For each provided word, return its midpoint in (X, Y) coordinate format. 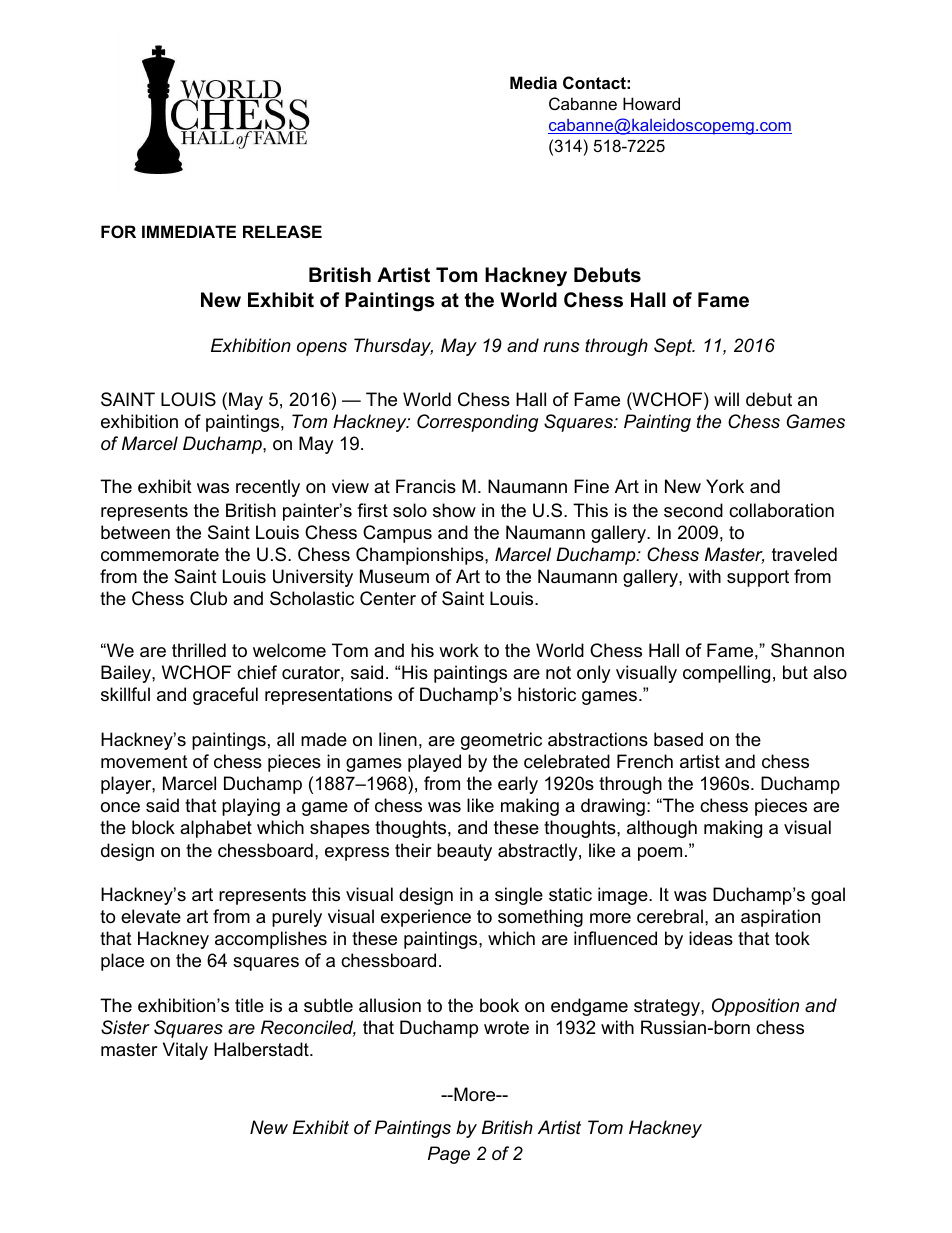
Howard (651, 103)
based (678, 739)
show (454, 510)
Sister (125, 1027)
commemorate (160, 555)
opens (322, 349)
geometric (501, 741)
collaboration (781, 510)
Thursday (393, 347)
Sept (674, 347)
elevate (151, 916)
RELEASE (282, 232)
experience (426, 918)
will (726, 399)
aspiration (780, 918)
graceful (225, 696)
